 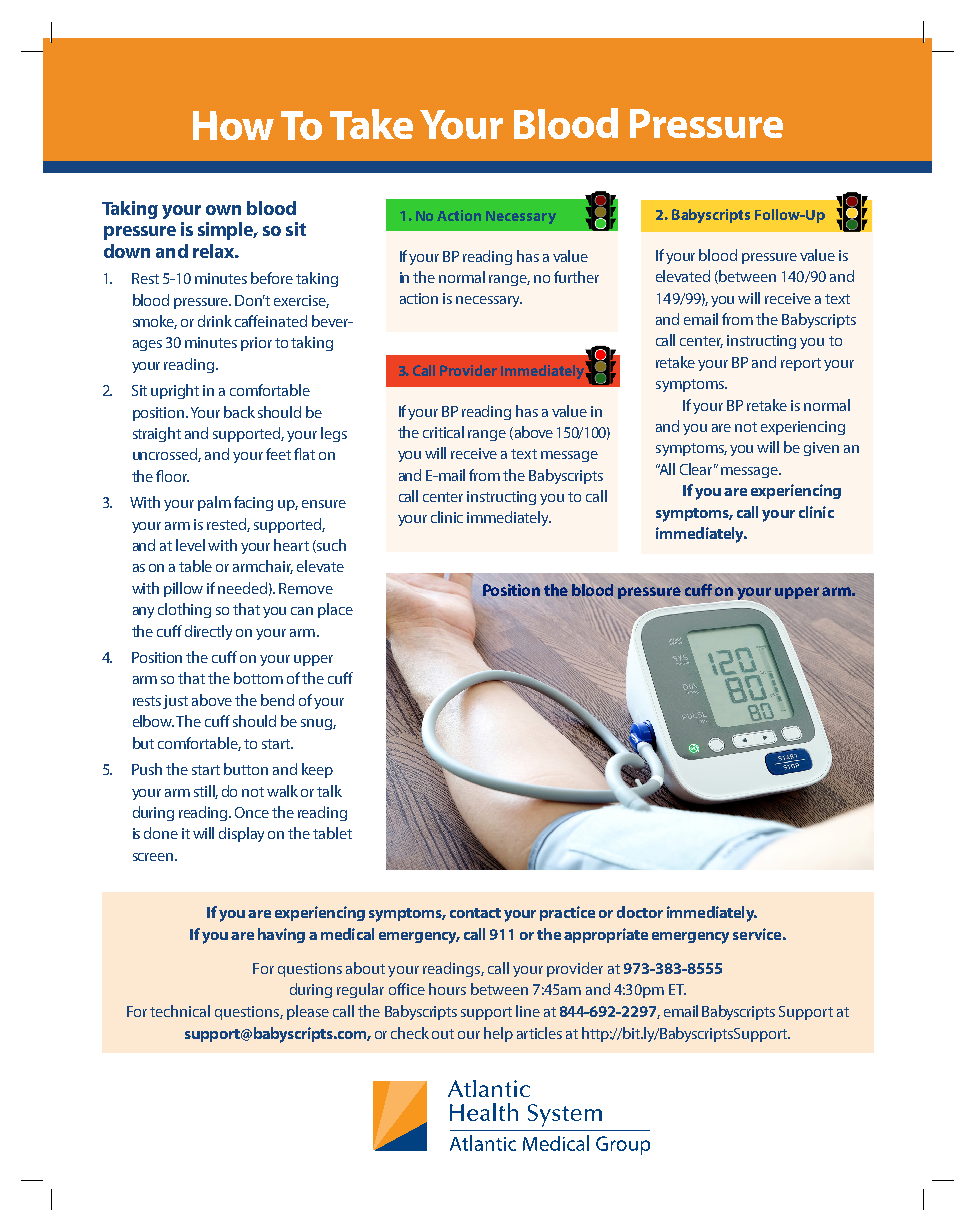 I want to click on given, so click(x=821, y=449).
